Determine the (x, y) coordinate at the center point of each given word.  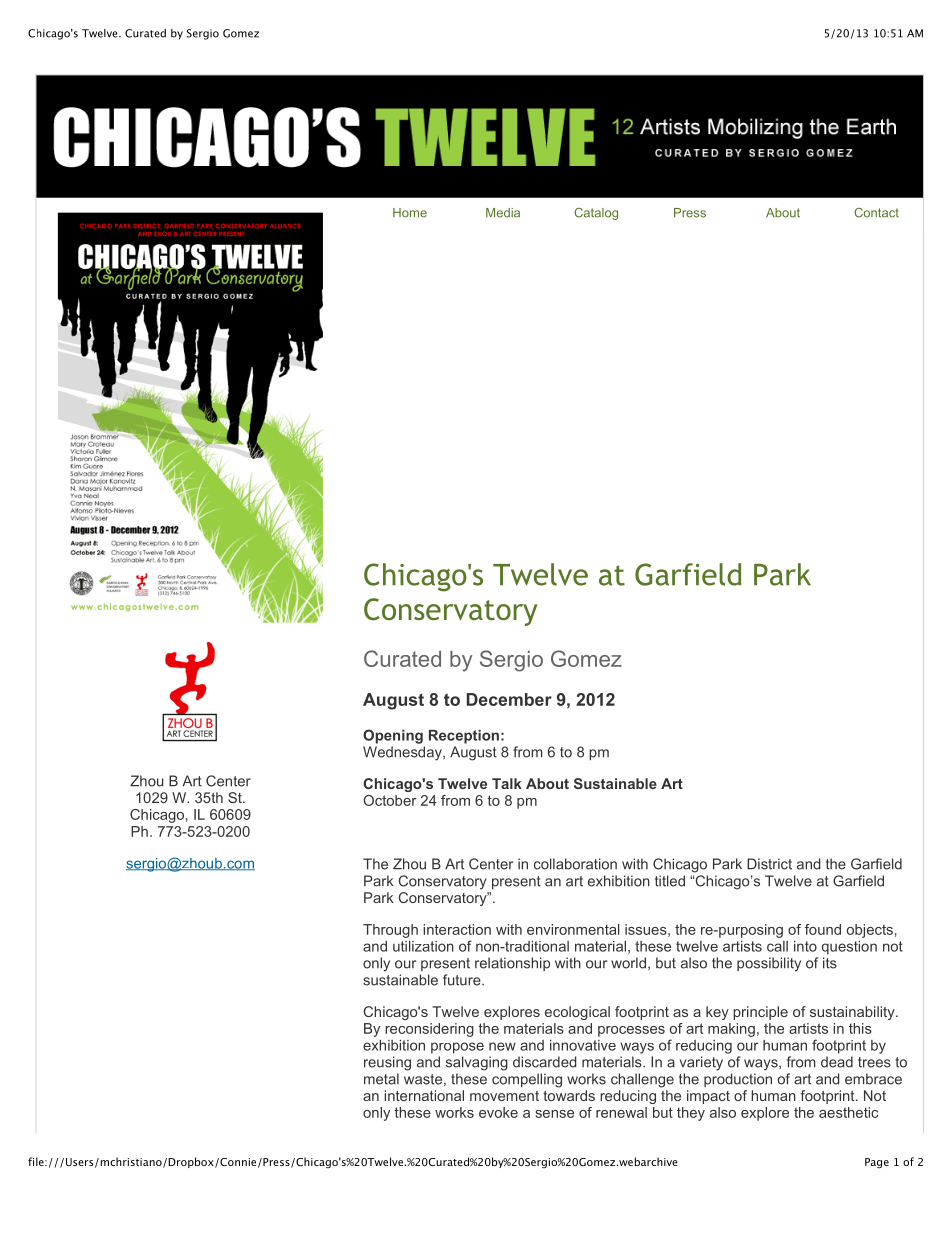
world (628, 963)
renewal (621, 1112)
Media (503, 213)
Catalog (596, 214)
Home (410, 213)
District (769, 864)
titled (670, 881)
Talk (507, 783)
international (424, 1095)
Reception (464, 737)
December (509, 699)
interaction (457, 929)
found (823, 929)
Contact (876, 213)
